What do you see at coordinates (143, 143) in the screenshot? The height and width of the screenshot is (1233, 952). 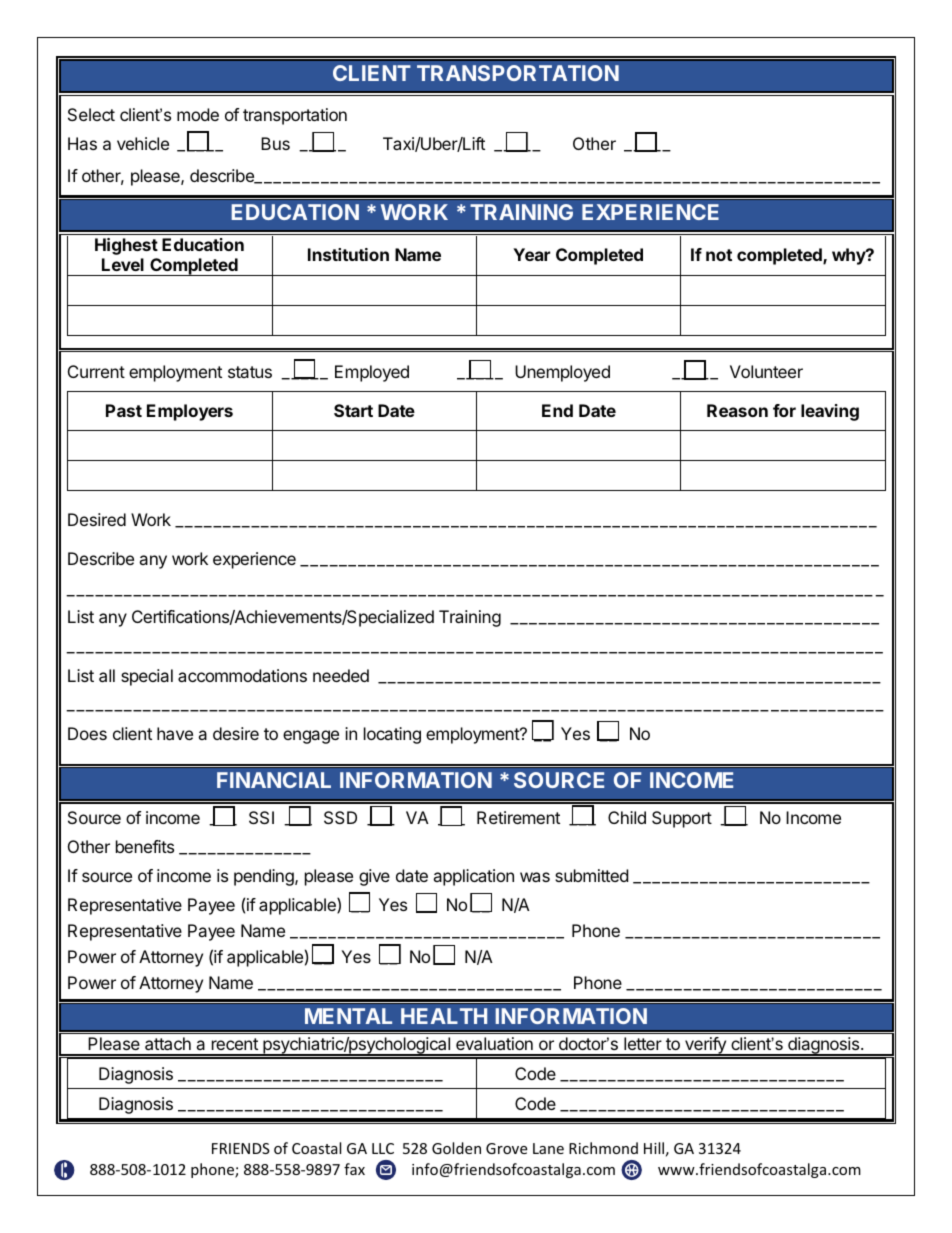 I see `vehicle` at bounding box center [143, 143].
